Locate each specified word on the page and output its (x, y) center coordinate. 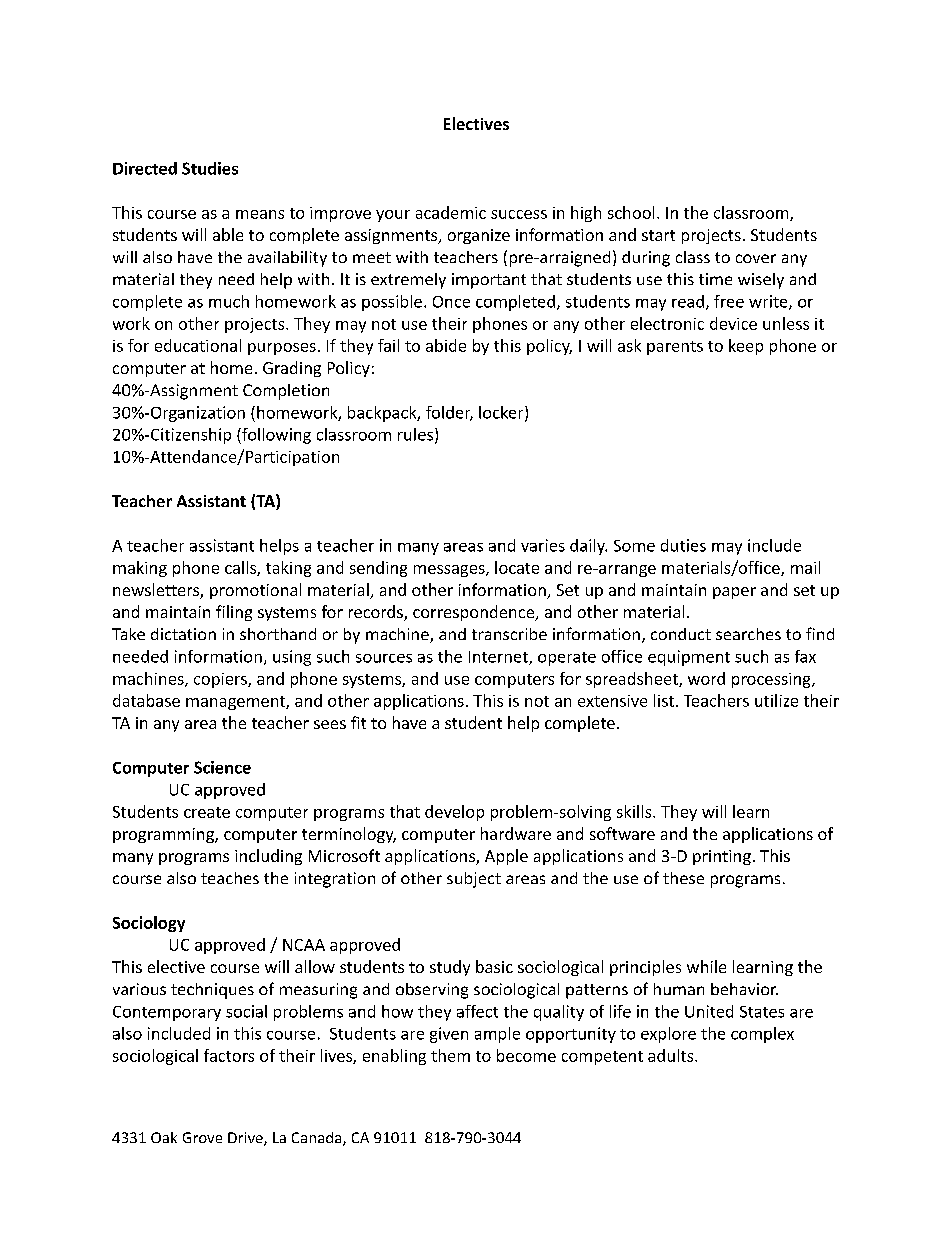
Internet (499, 658)
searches (748, 634)
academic (451, 212)
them (450, 1055)
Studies (210, 168)
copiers (221, 680)
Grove (202, 1137)
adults (672, 1055)
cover (756, 258)
